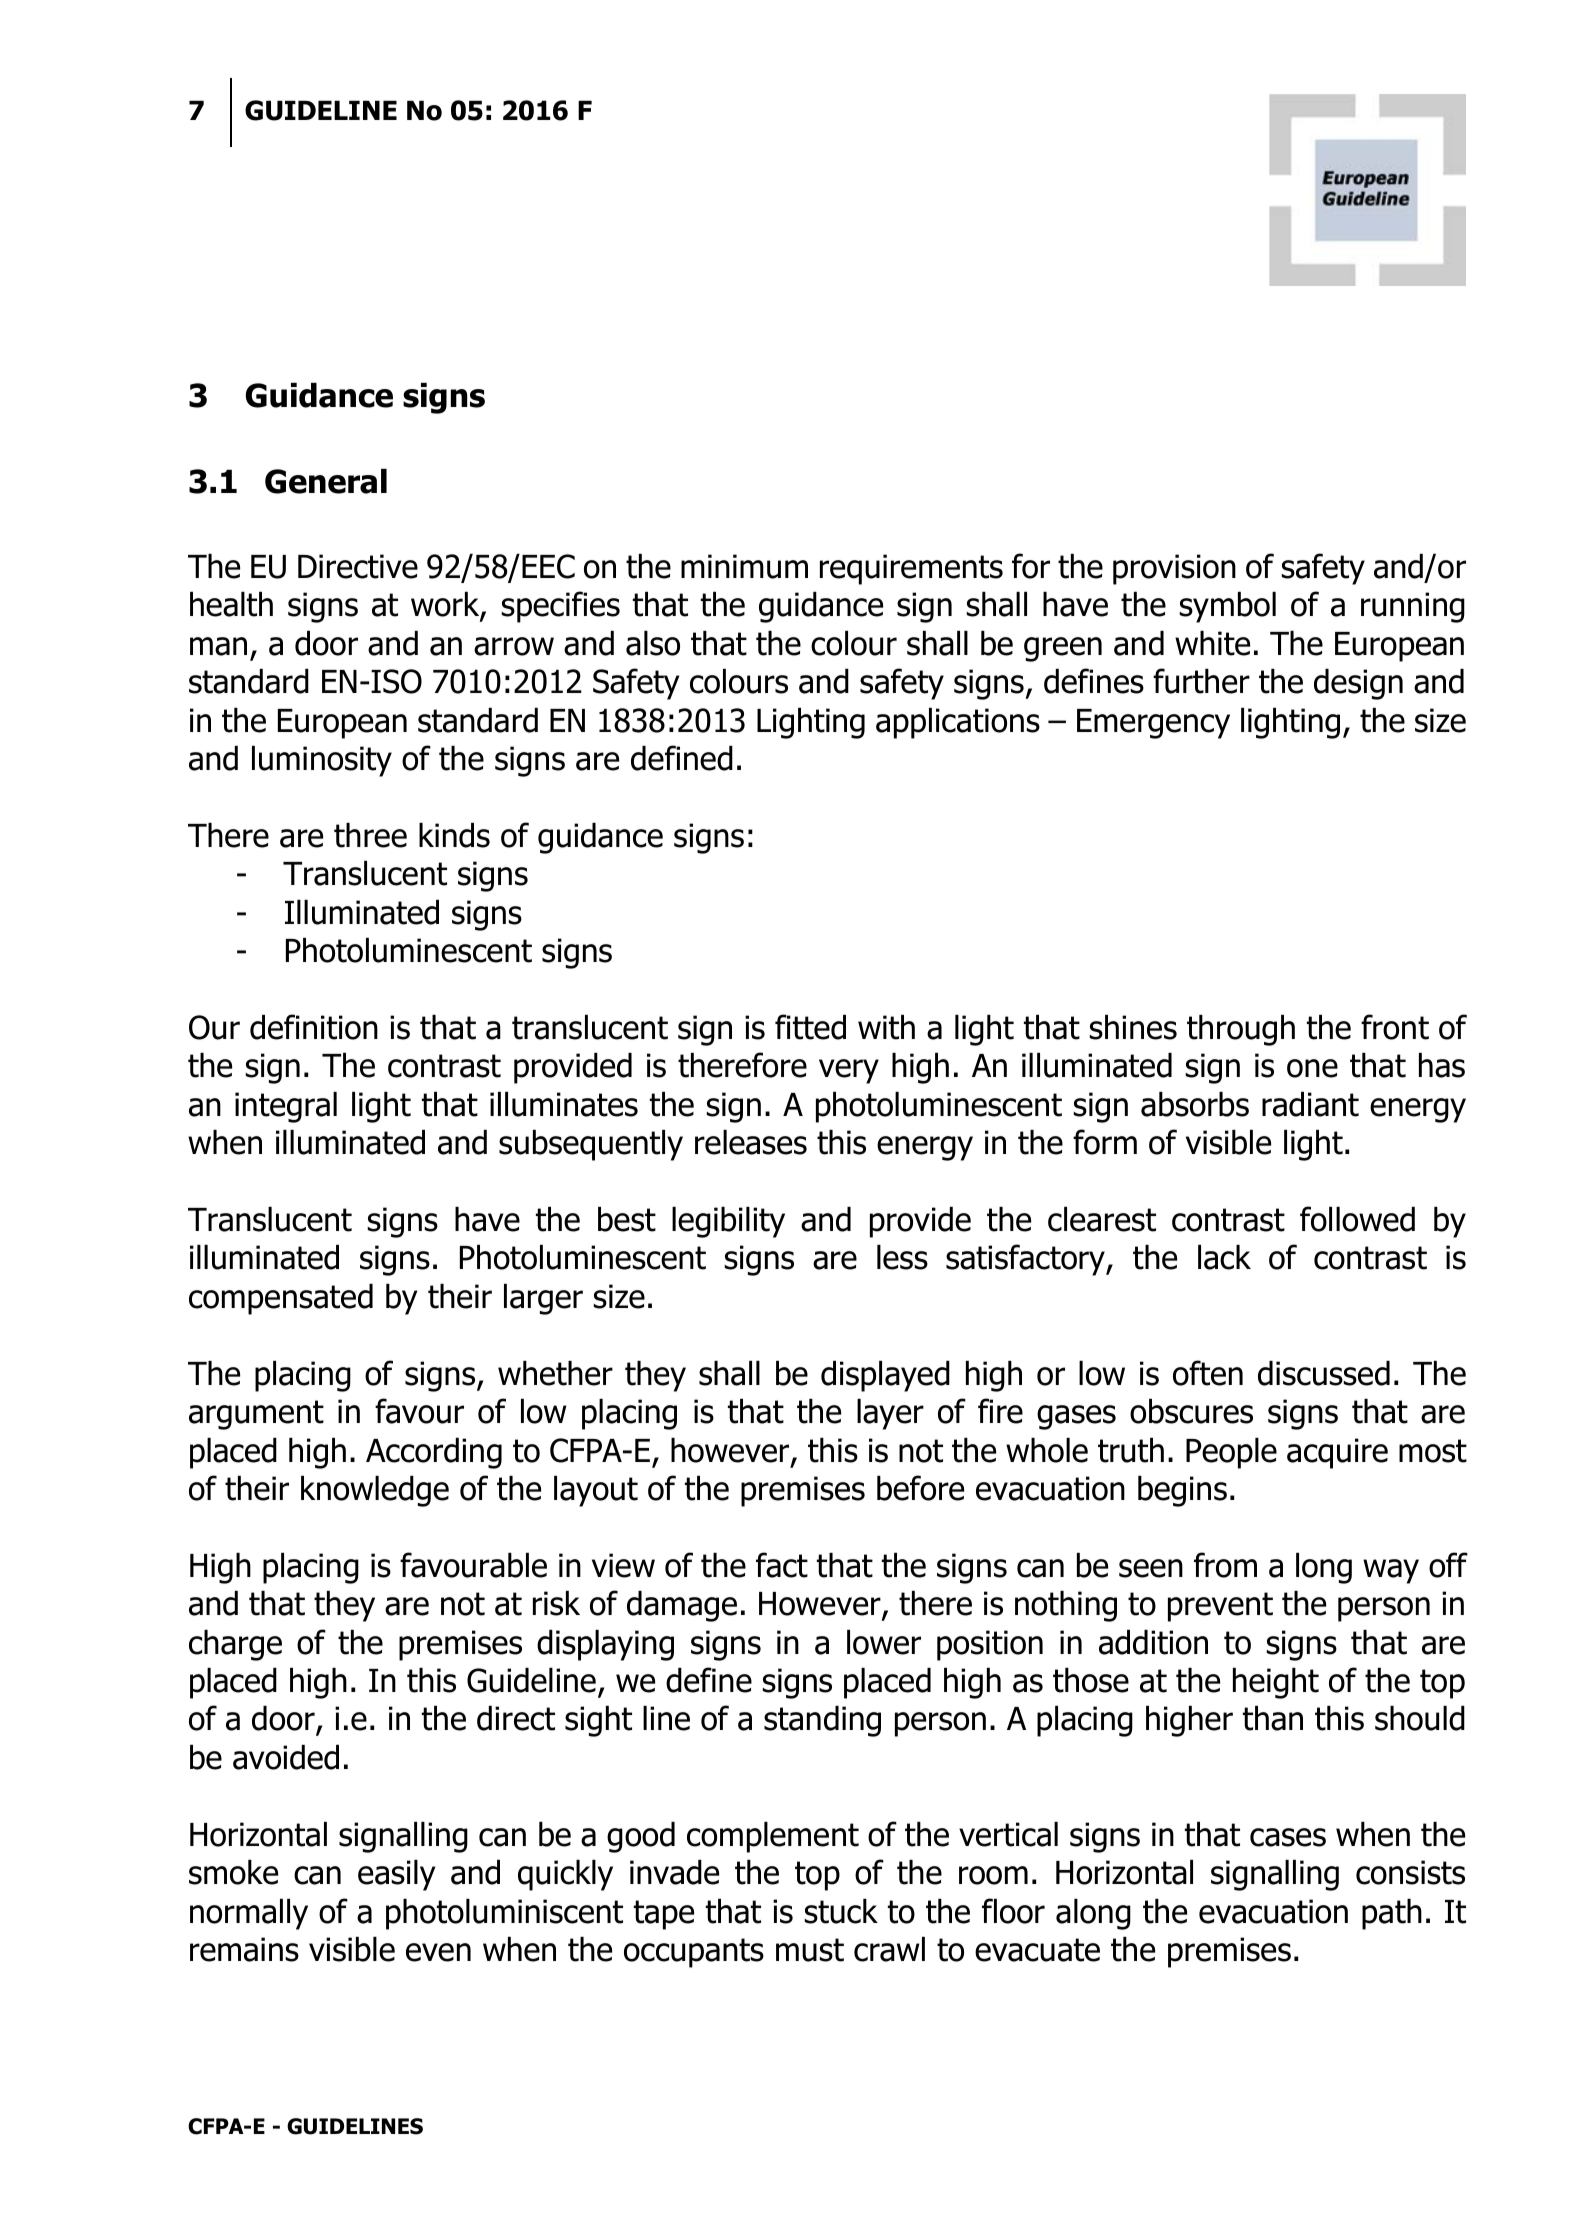 The height and width of the page is (2233, 1579). What do you see at coordinates (884, 1642) in the page?
I see `lower` at bounding box center [884, 1642].
